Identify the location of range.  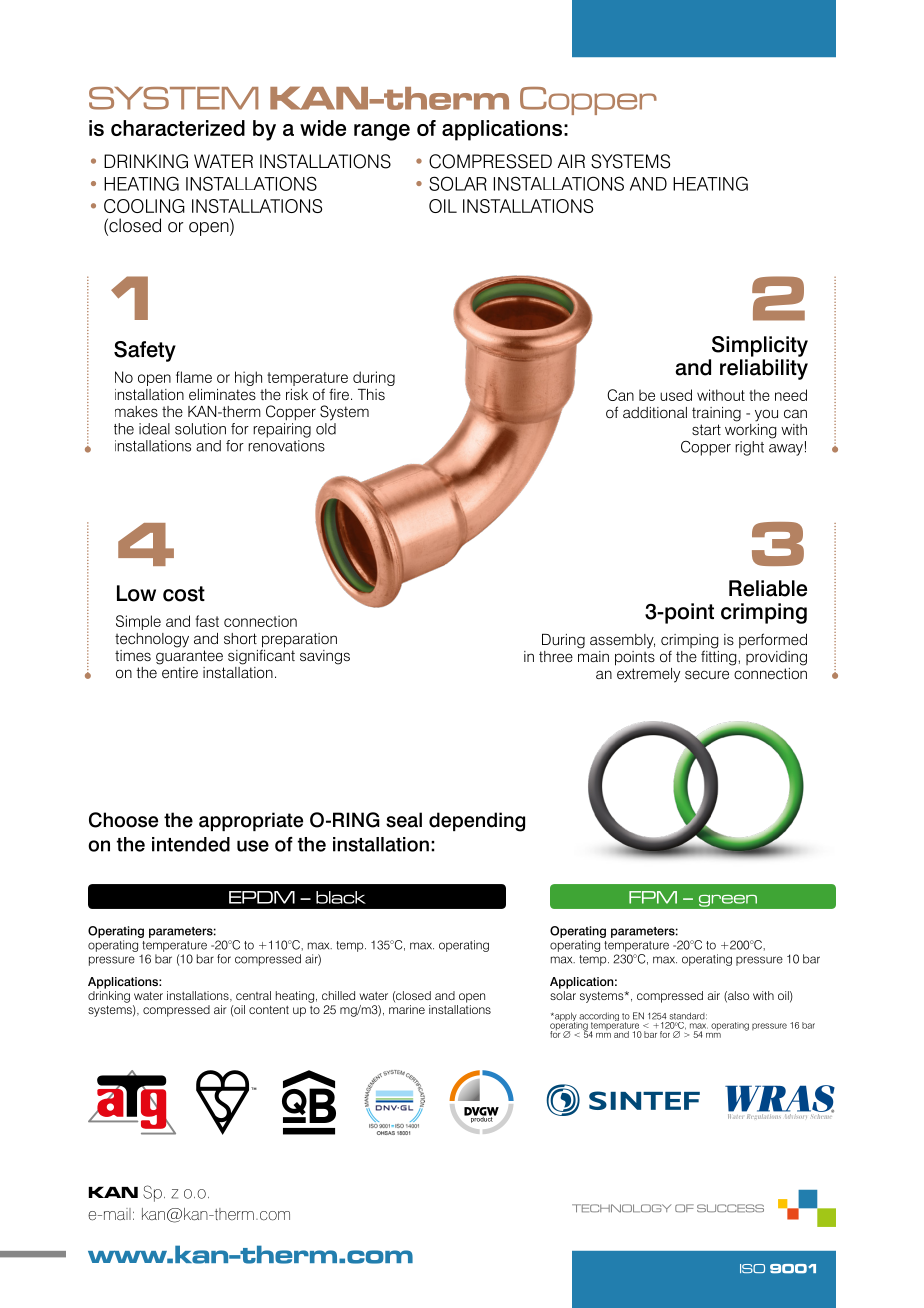
(382, 132).
